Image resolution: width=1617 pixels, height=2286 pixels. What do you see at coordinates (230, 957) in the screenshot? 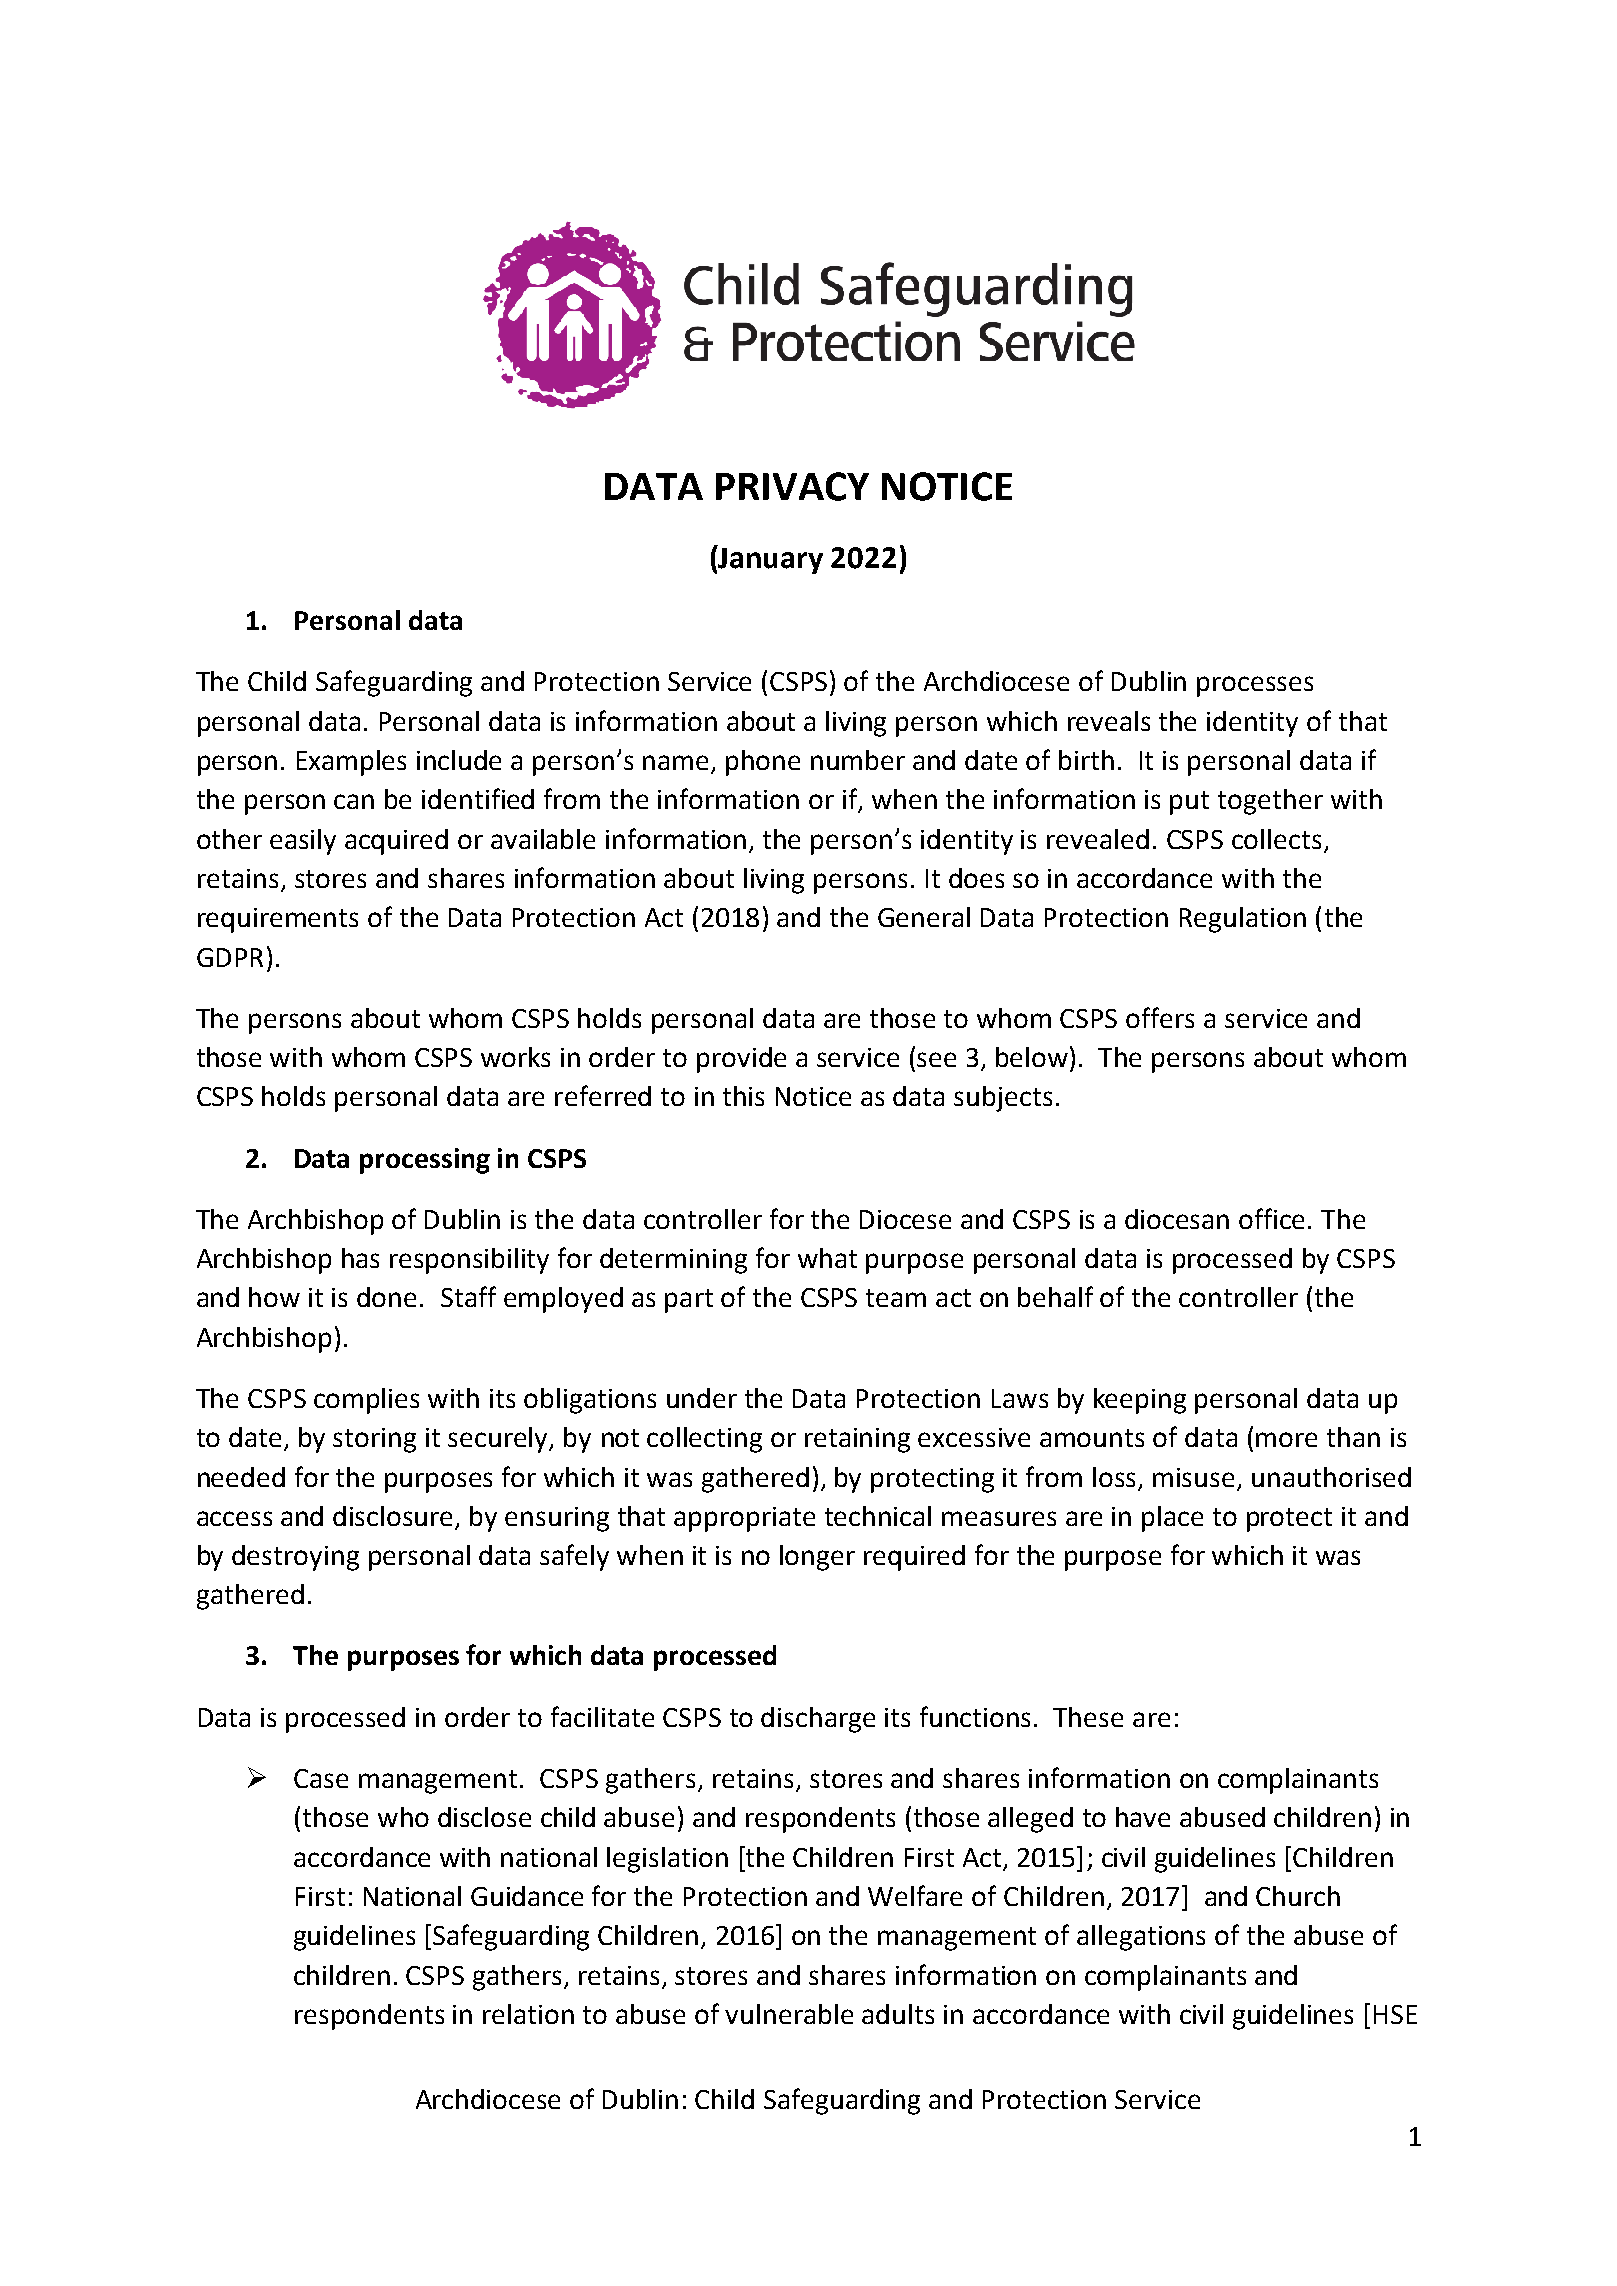
I see `GDPR` at bounding box center [230, 957].
